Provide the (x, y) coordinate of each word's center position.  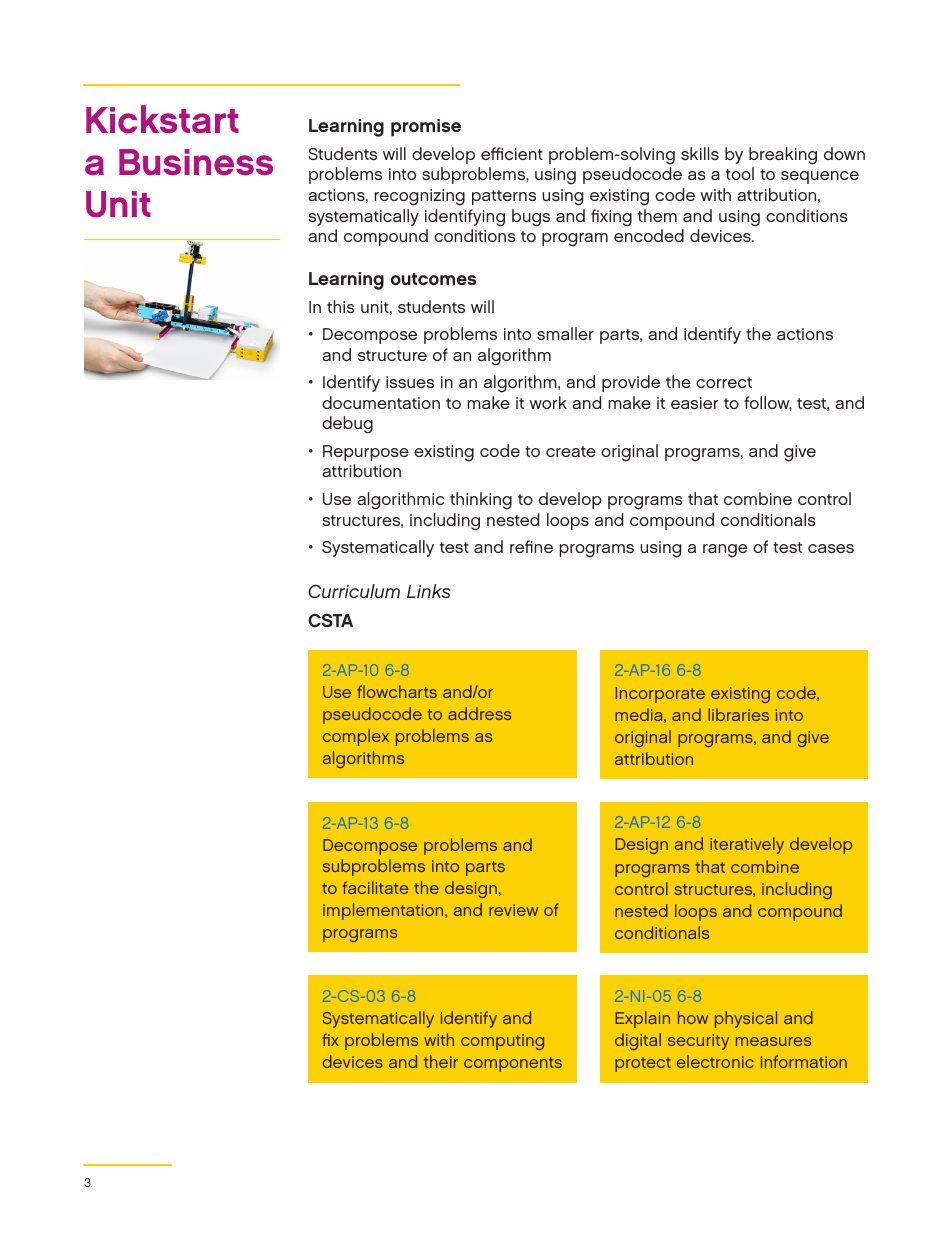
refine (531, 546)
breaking (783, 156)
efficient (512, 153)
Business (196, 162)
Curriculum (354, 591)
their (441, 1061)
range (725, 551)
